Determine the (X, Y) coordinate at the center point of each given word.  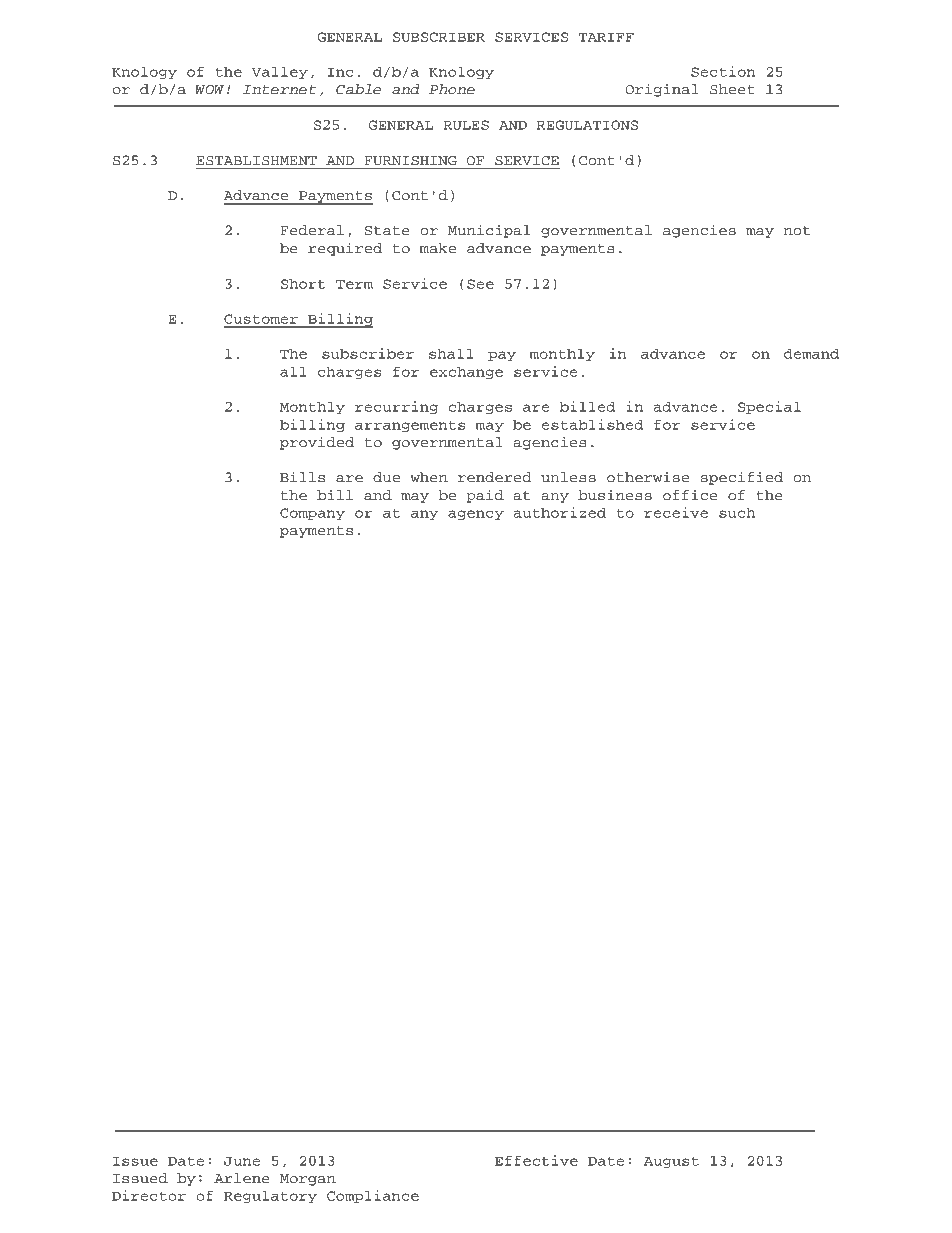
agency (476, 515)
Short (303, 283)
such (737, 512)
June (242, 1161)
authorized (559, 512)
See (480, 284)
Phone (452, 89)
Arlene (242, 1178)
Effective (536, 1160)
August (671, 1162)
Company (312, 514)
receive (676, 512)
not (797, 231)
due (386, 477)
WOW (210, 90)
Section (723, 71)
